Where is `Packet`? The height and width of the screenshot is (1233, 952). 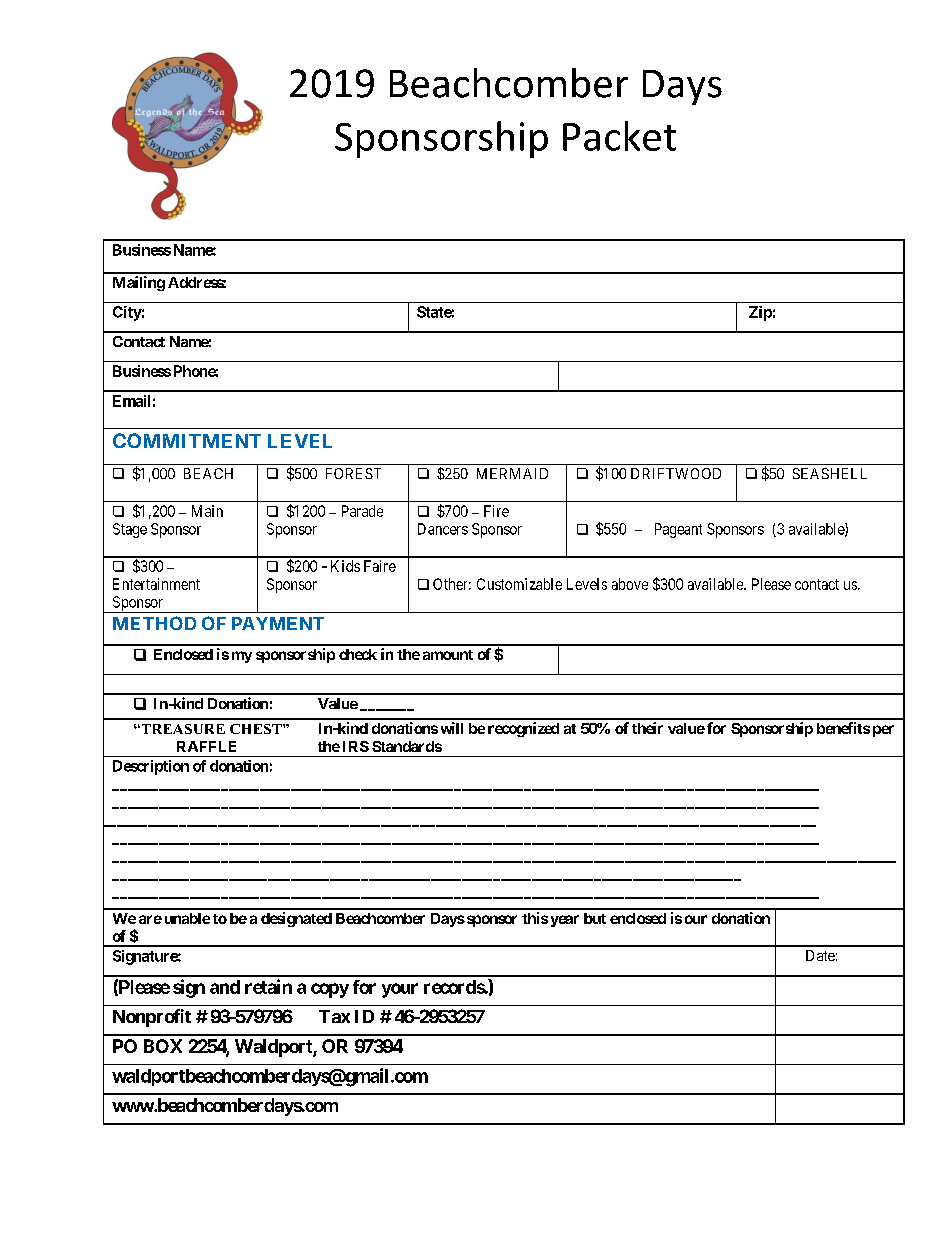
Packet is located at coordinates (619, 136).
